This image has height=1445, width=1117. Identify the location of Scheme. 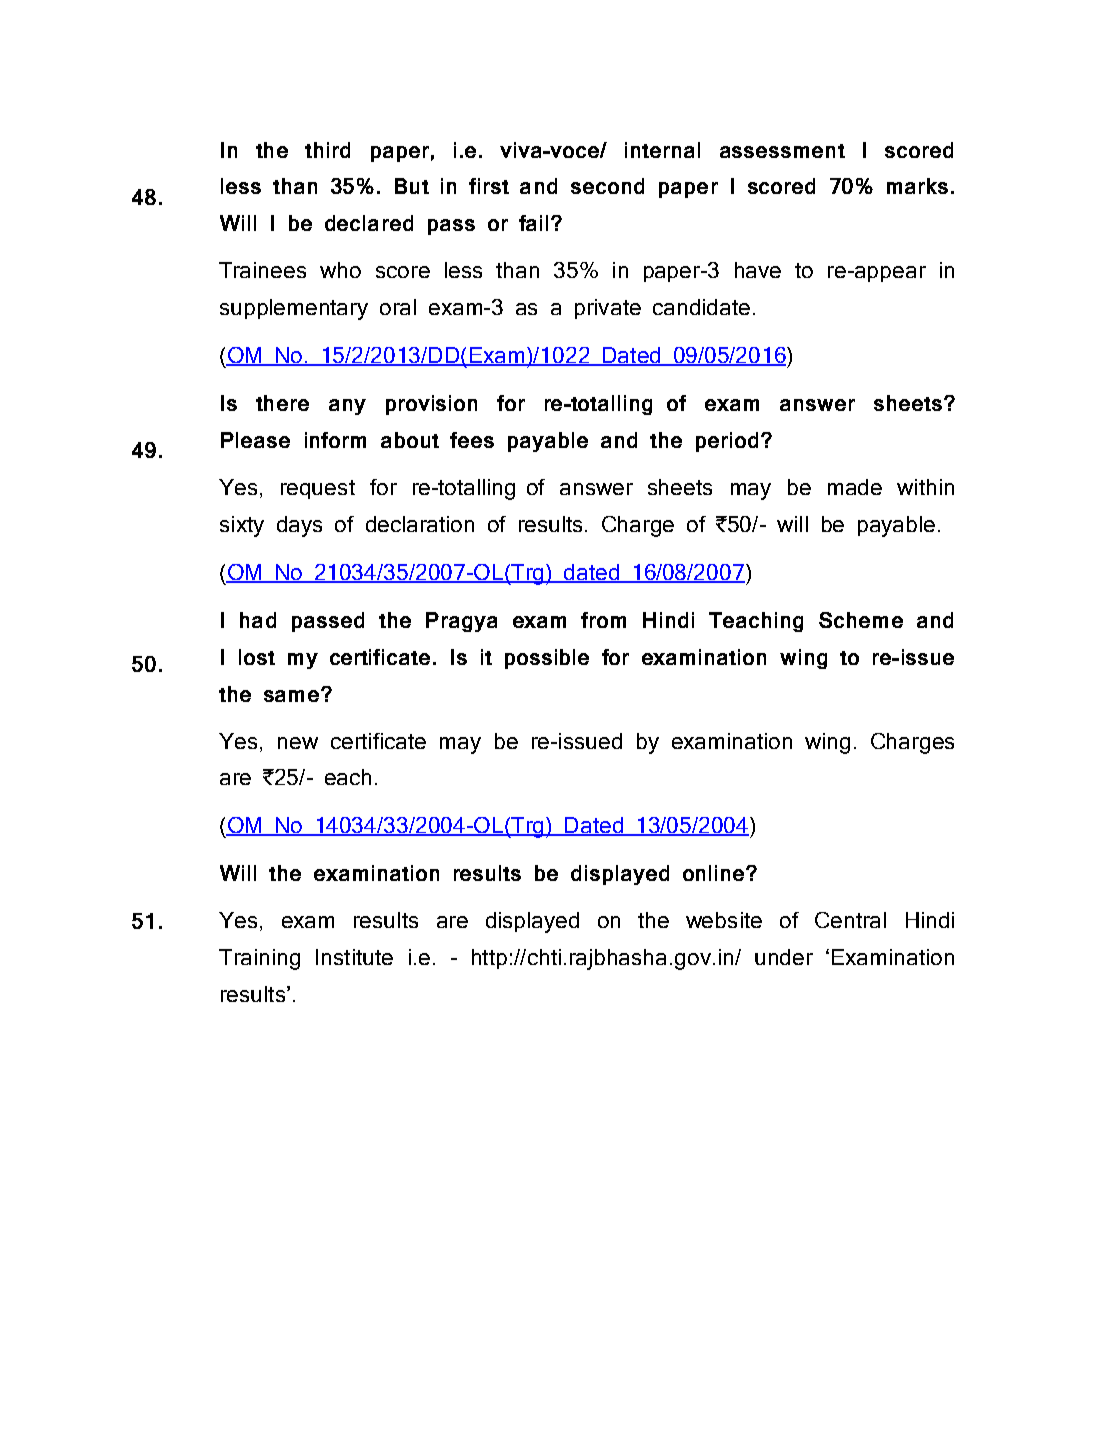
(861, 620).
